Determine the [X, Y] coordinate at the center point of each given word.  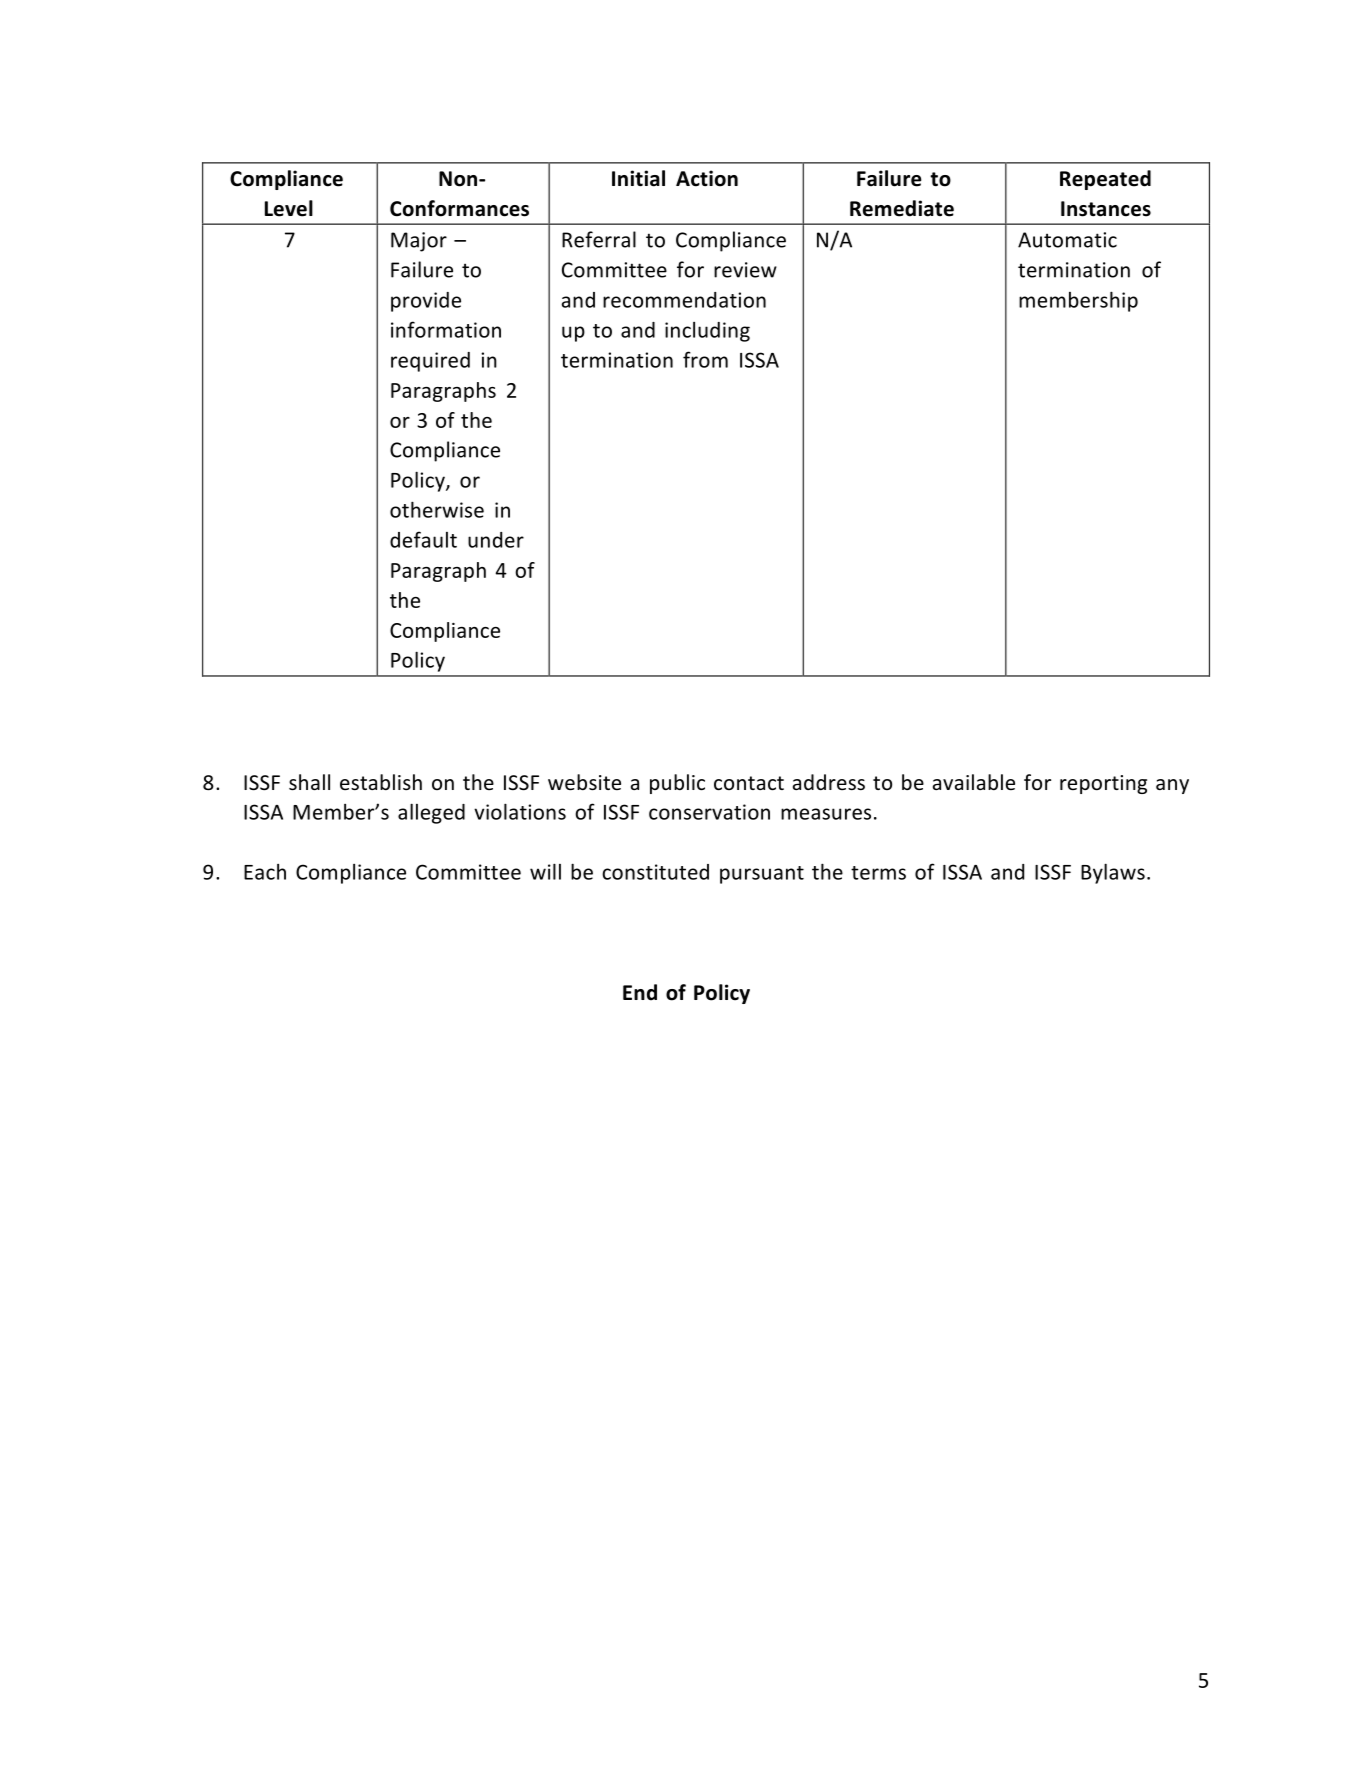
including [707, 332]
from [705, 359]
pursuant [762, 875]
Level [289, 208]
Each [265, 872]
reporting [1103, 784]
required [430, 362]
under [496, 540]
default [423, 539]
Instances [1106, 209]
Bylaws [1113, 873]
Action [707, 178]
